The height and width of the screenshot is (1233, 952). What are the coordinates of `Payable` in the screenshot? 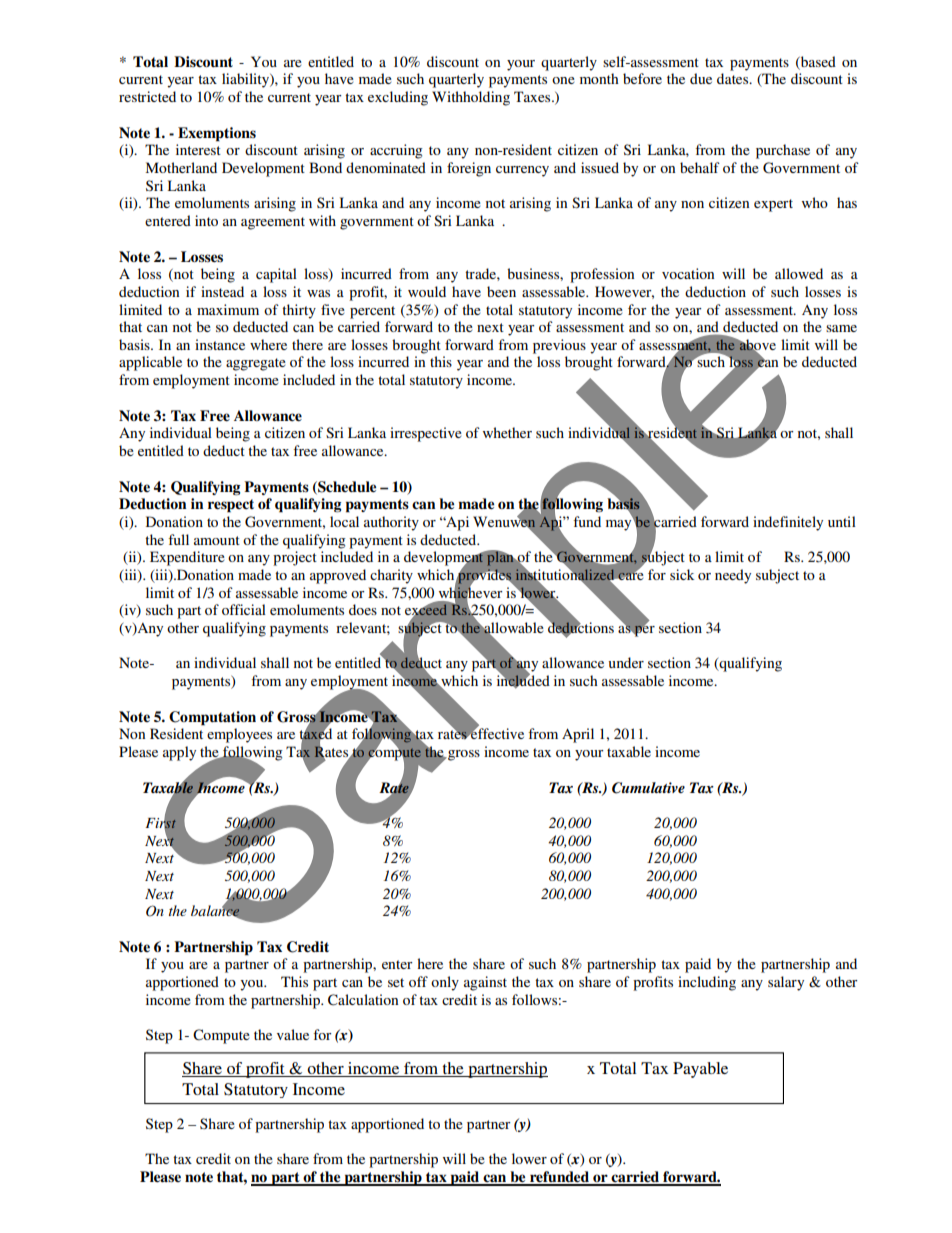 It's located at (700, 1070).
